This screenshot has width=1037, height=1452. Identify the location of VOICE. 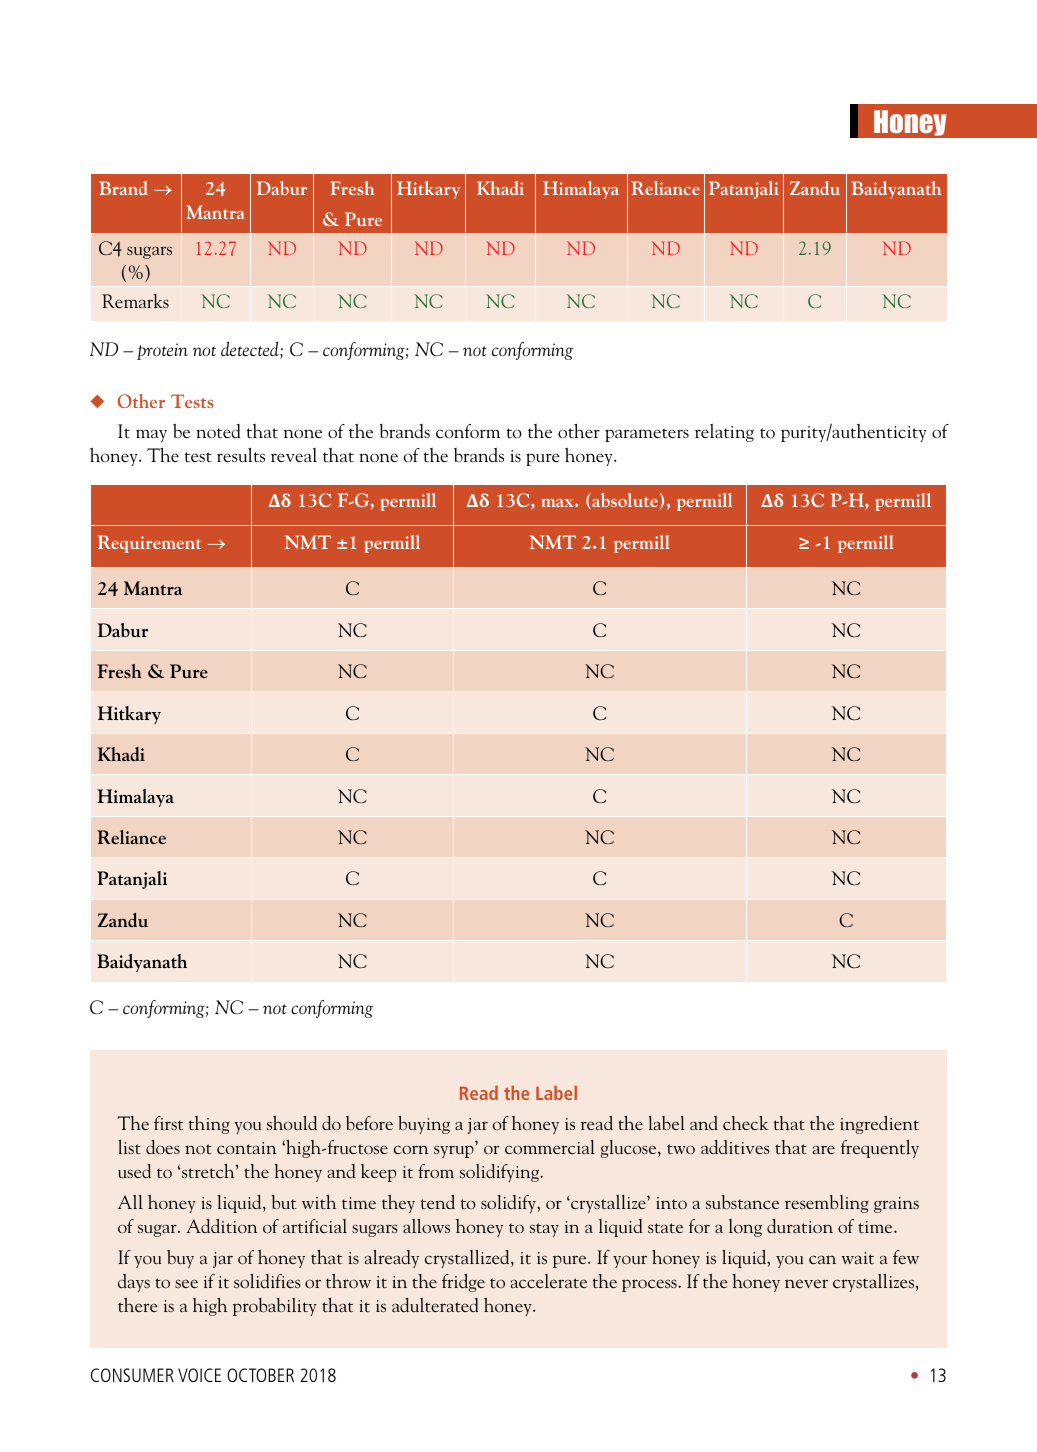
(199, 1375).
